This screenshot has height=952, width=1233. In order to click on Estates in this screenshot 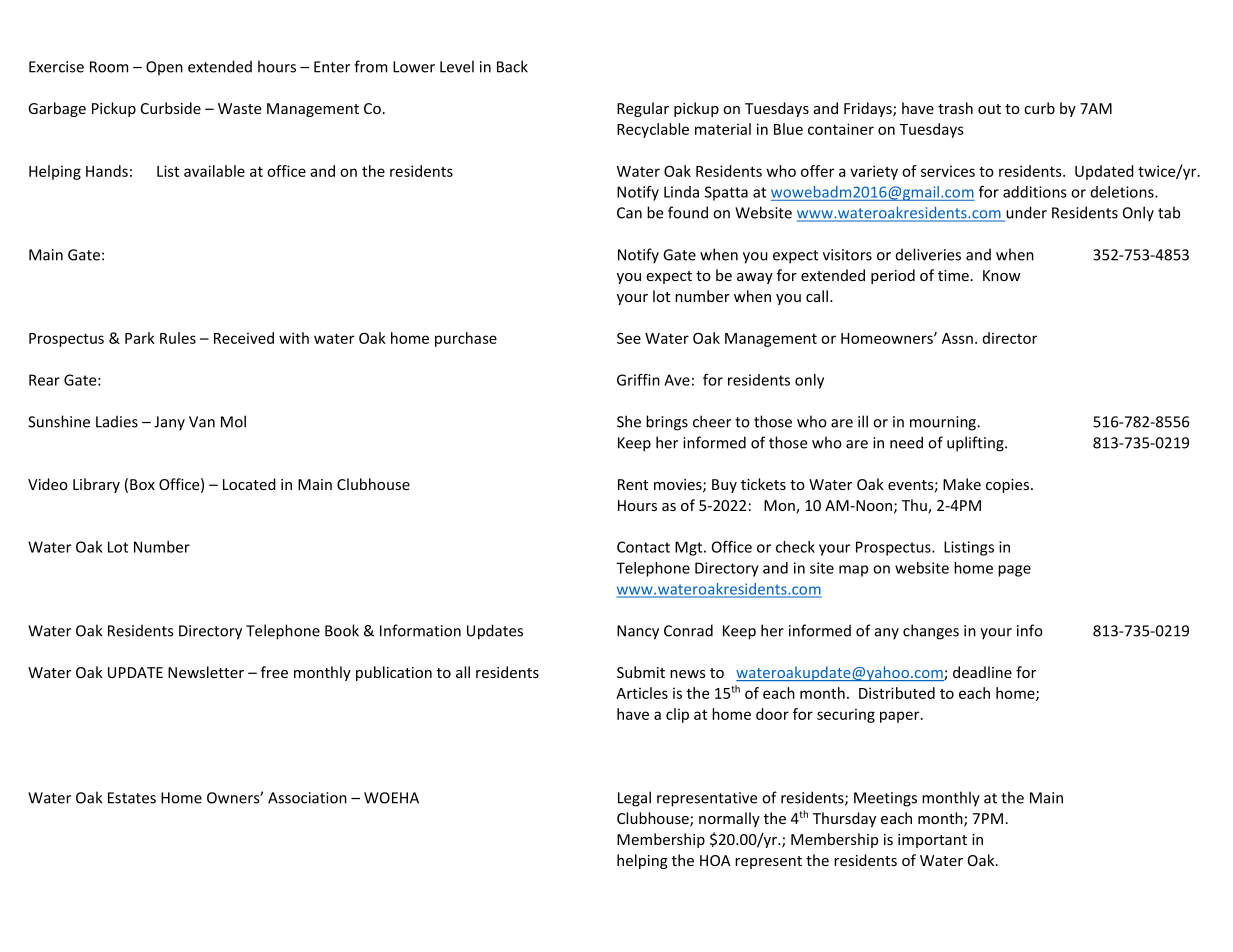, I will do `click(132, 798)`.
